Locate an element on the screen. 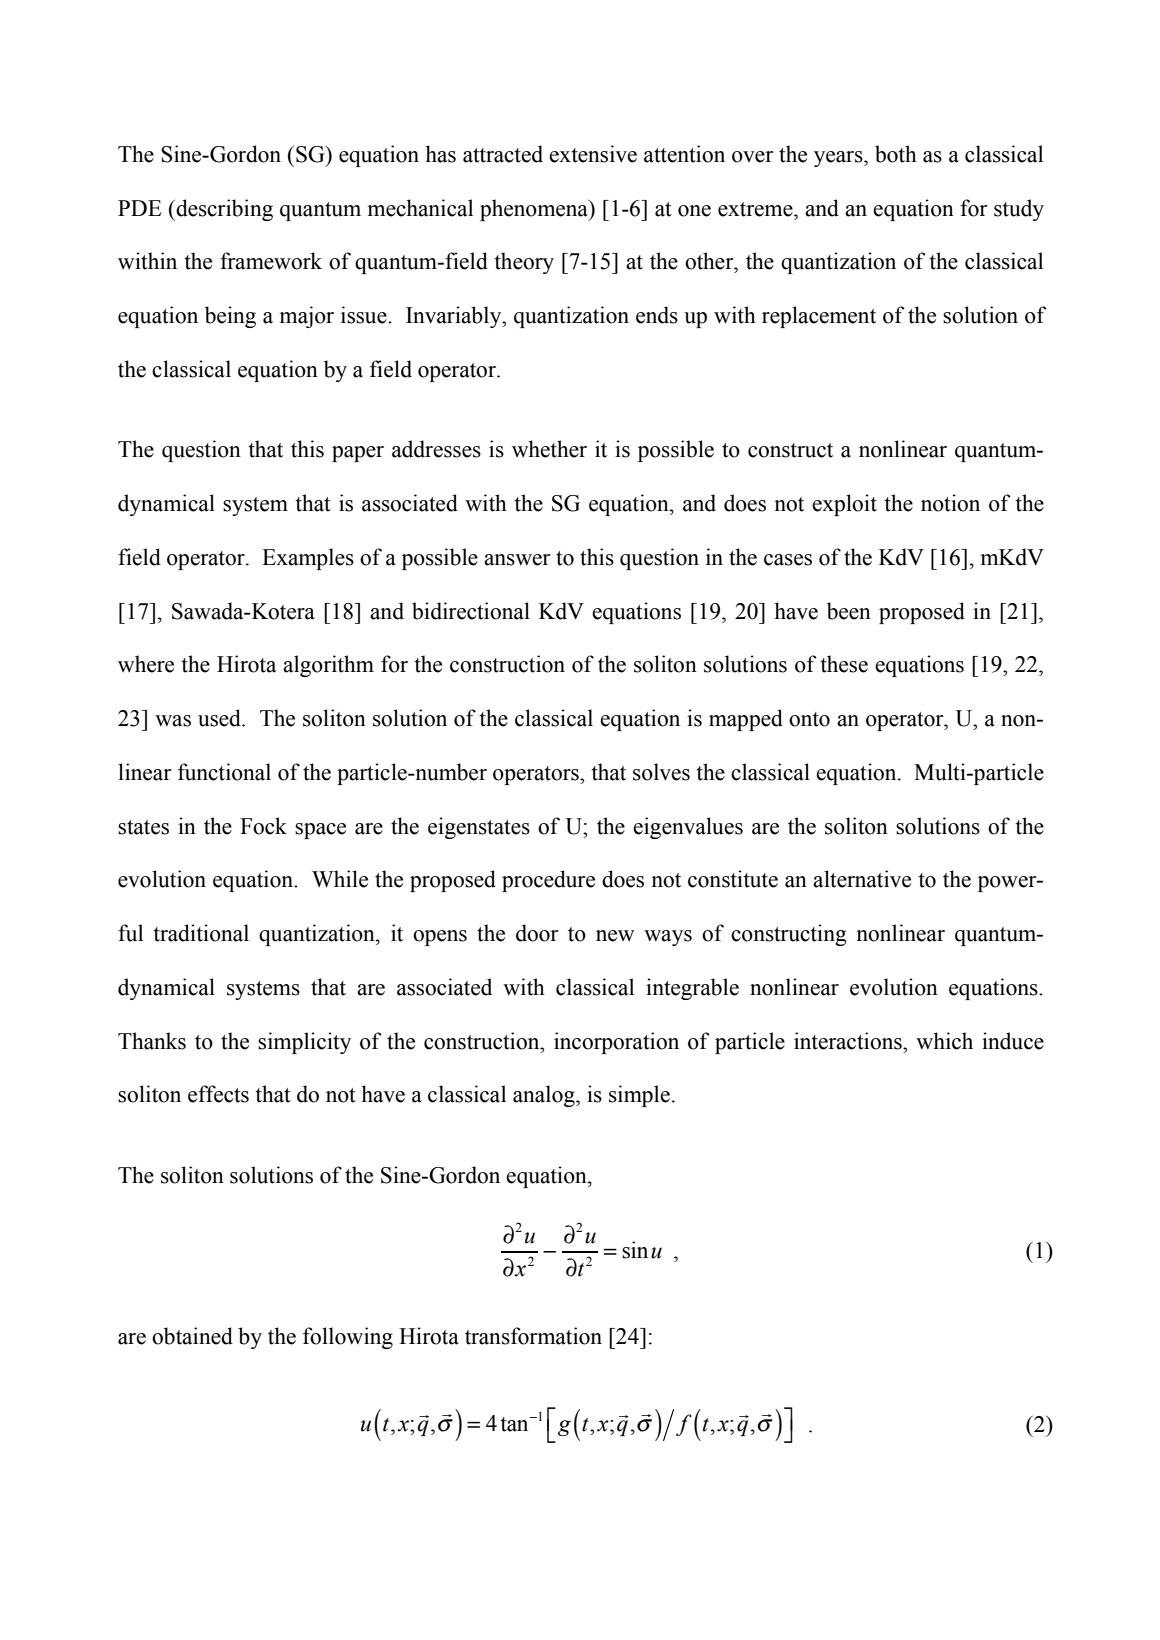 This screenshot has width=1160, height=1640. extensive is located at coordinates (593, 154).
